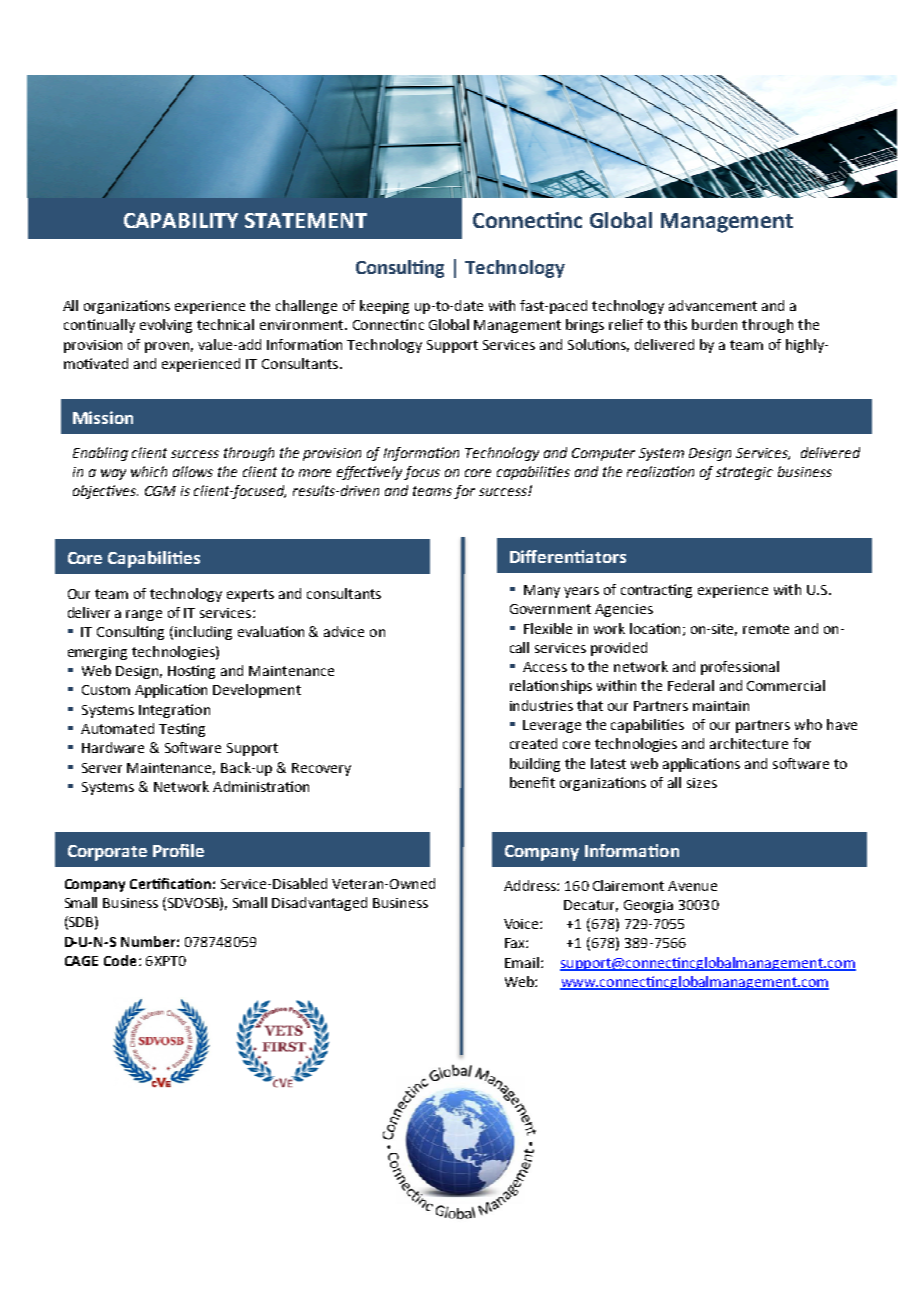 The width and height of the screenshot is (924, 1308). Describe the element at coordinates (102, 768) in the screenshot. I see `Server` at that location.
